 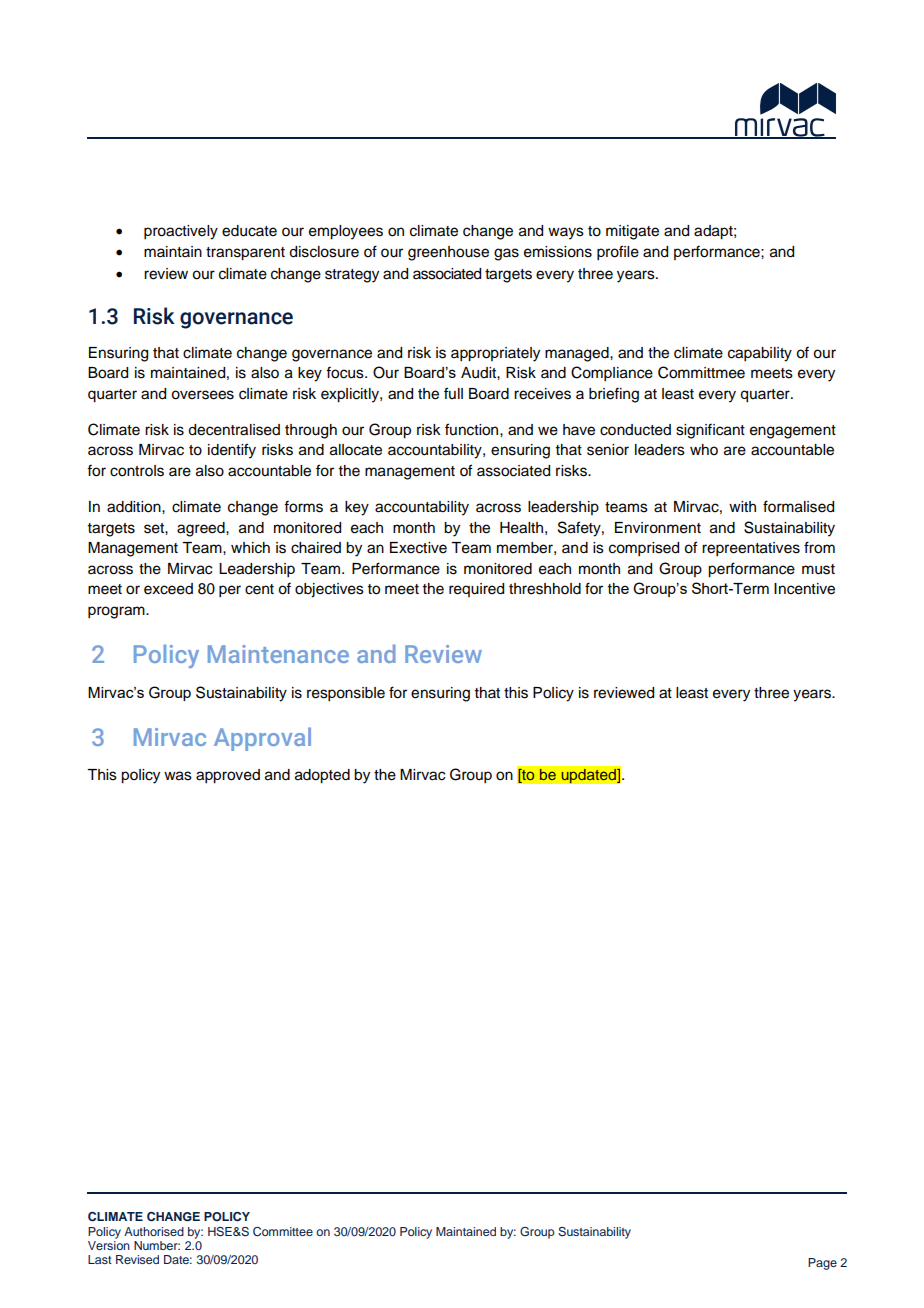 I want to click on must, so click(x=818, y=569).
